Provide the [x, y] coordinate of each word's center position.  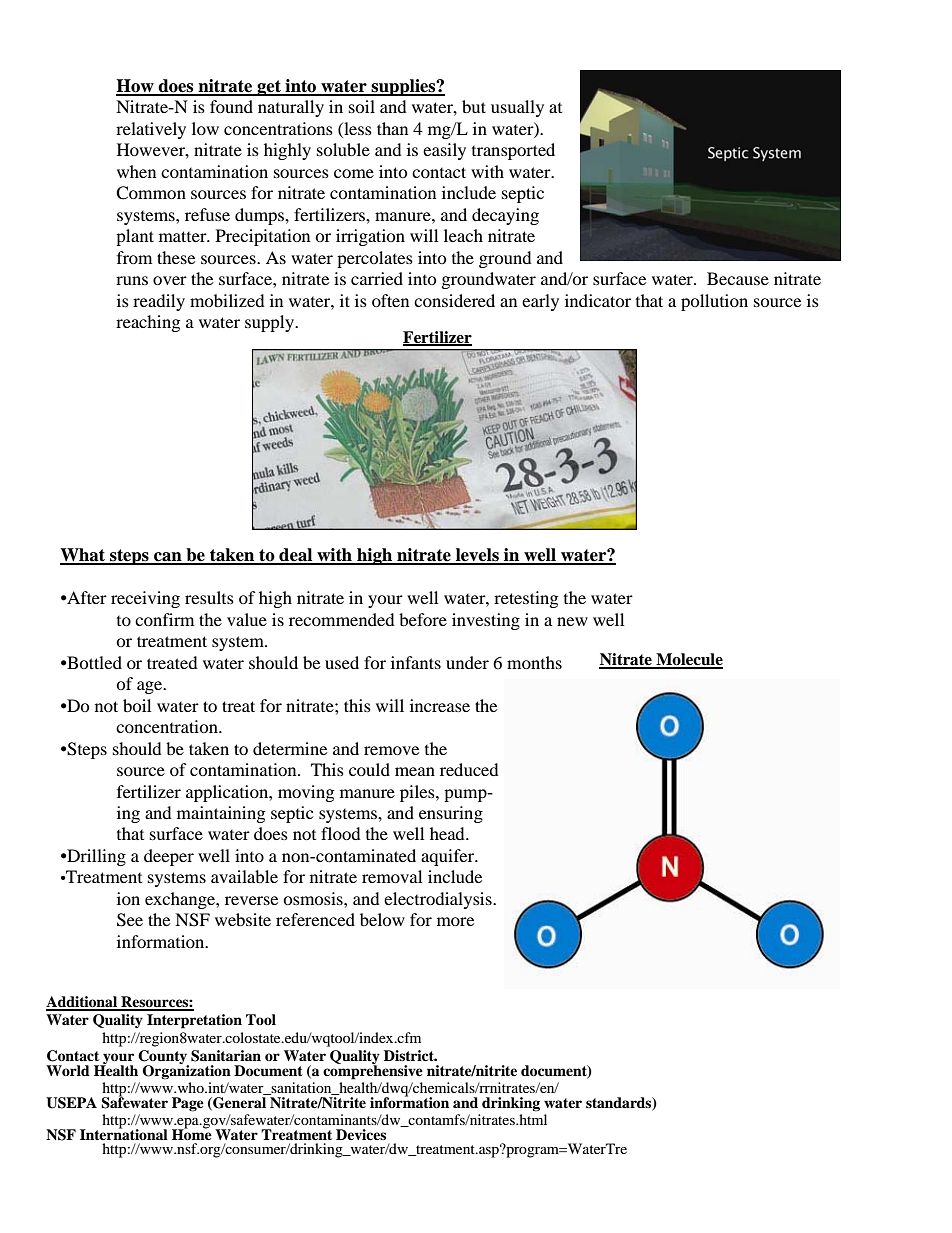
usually [517, 108]
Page [188, 1104]
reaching [148, 323]
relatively [151, 130]
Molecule [688, 660]
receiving [145, 599]
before [423, 619]
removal [392, 876]
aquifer [449, 857]
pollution [714, 302]
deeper [169, 857]
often [390, 300]
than [392, 128]
